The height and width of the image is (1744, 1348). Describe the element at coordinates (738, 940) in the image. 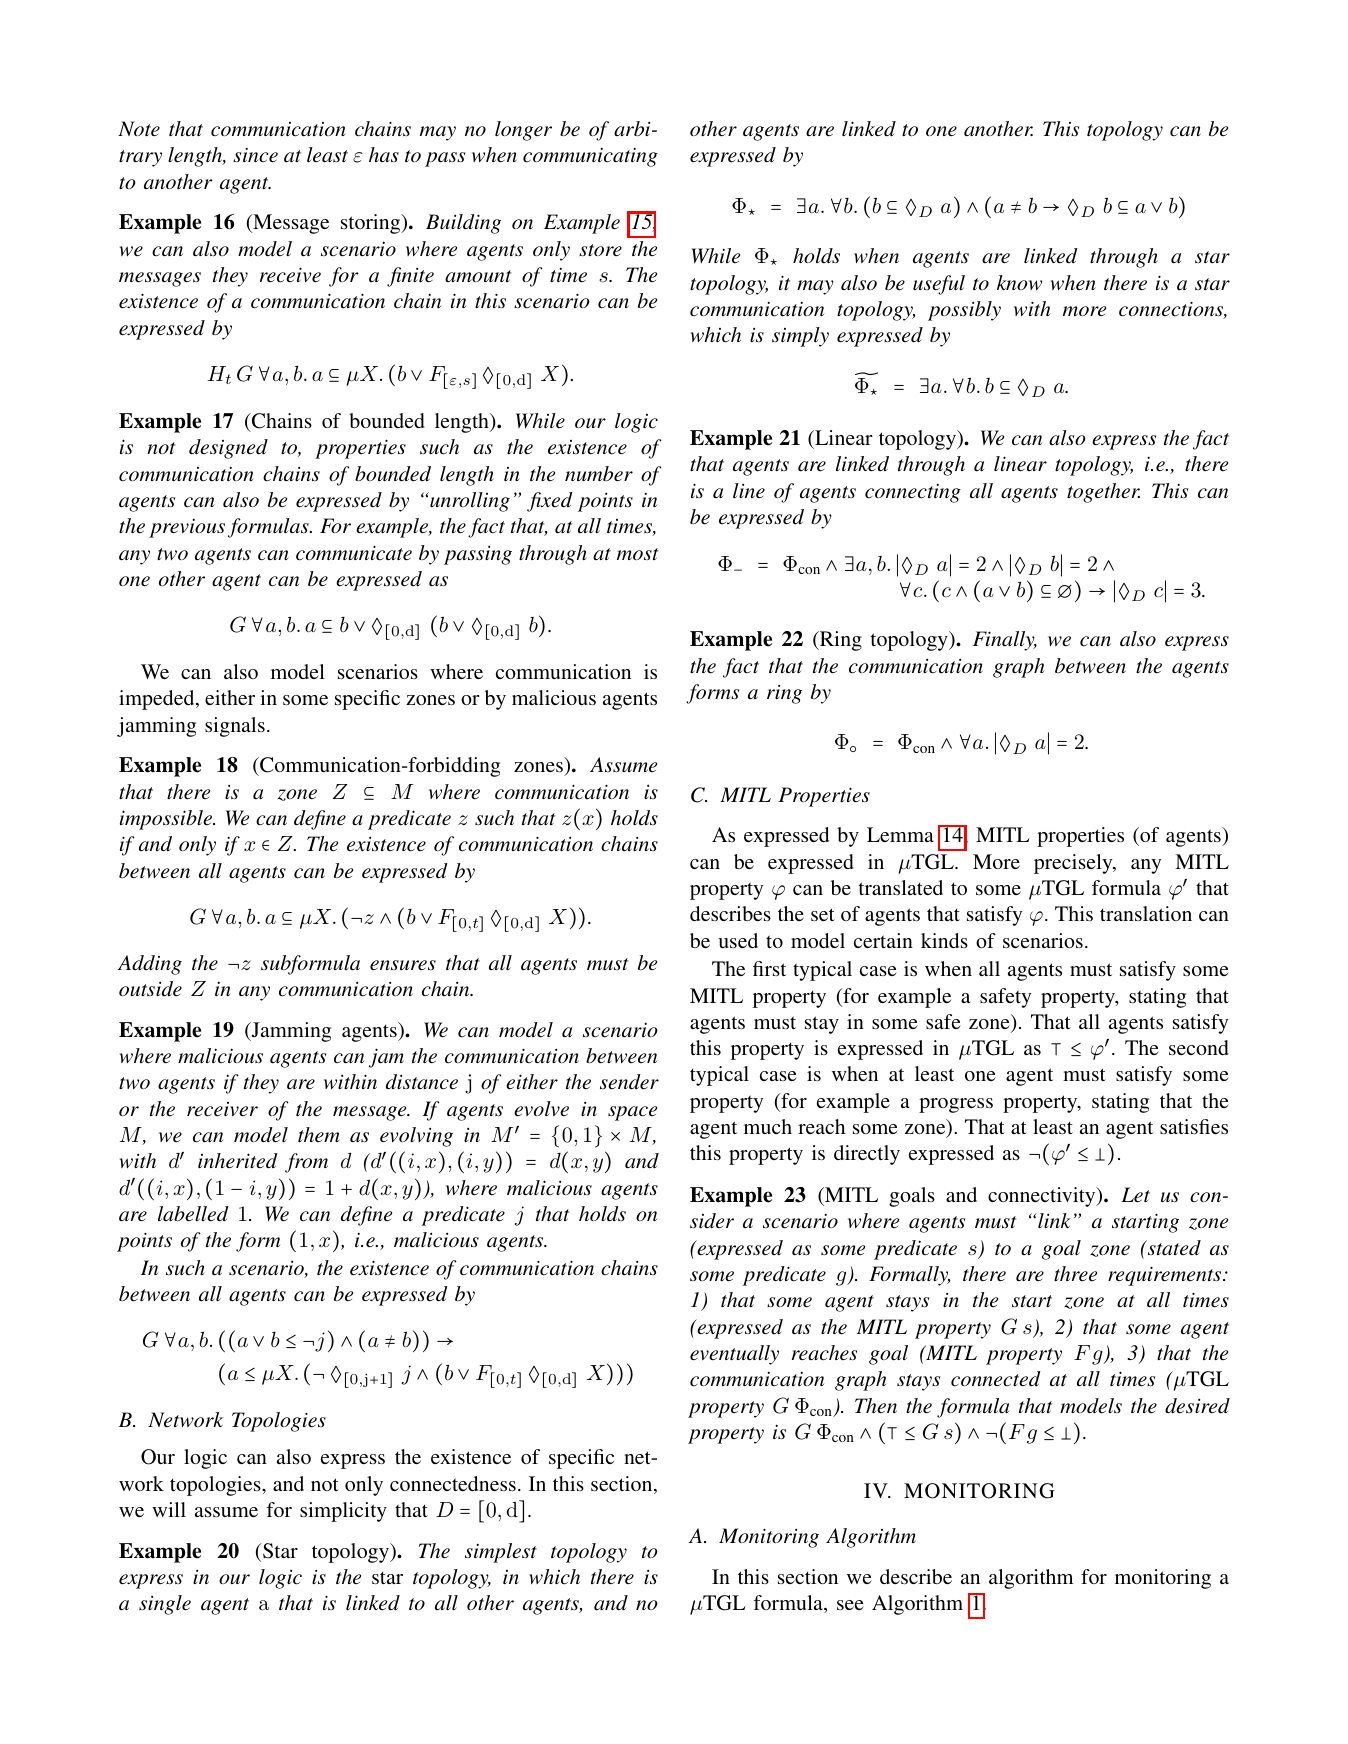

I see `used` at that location.
